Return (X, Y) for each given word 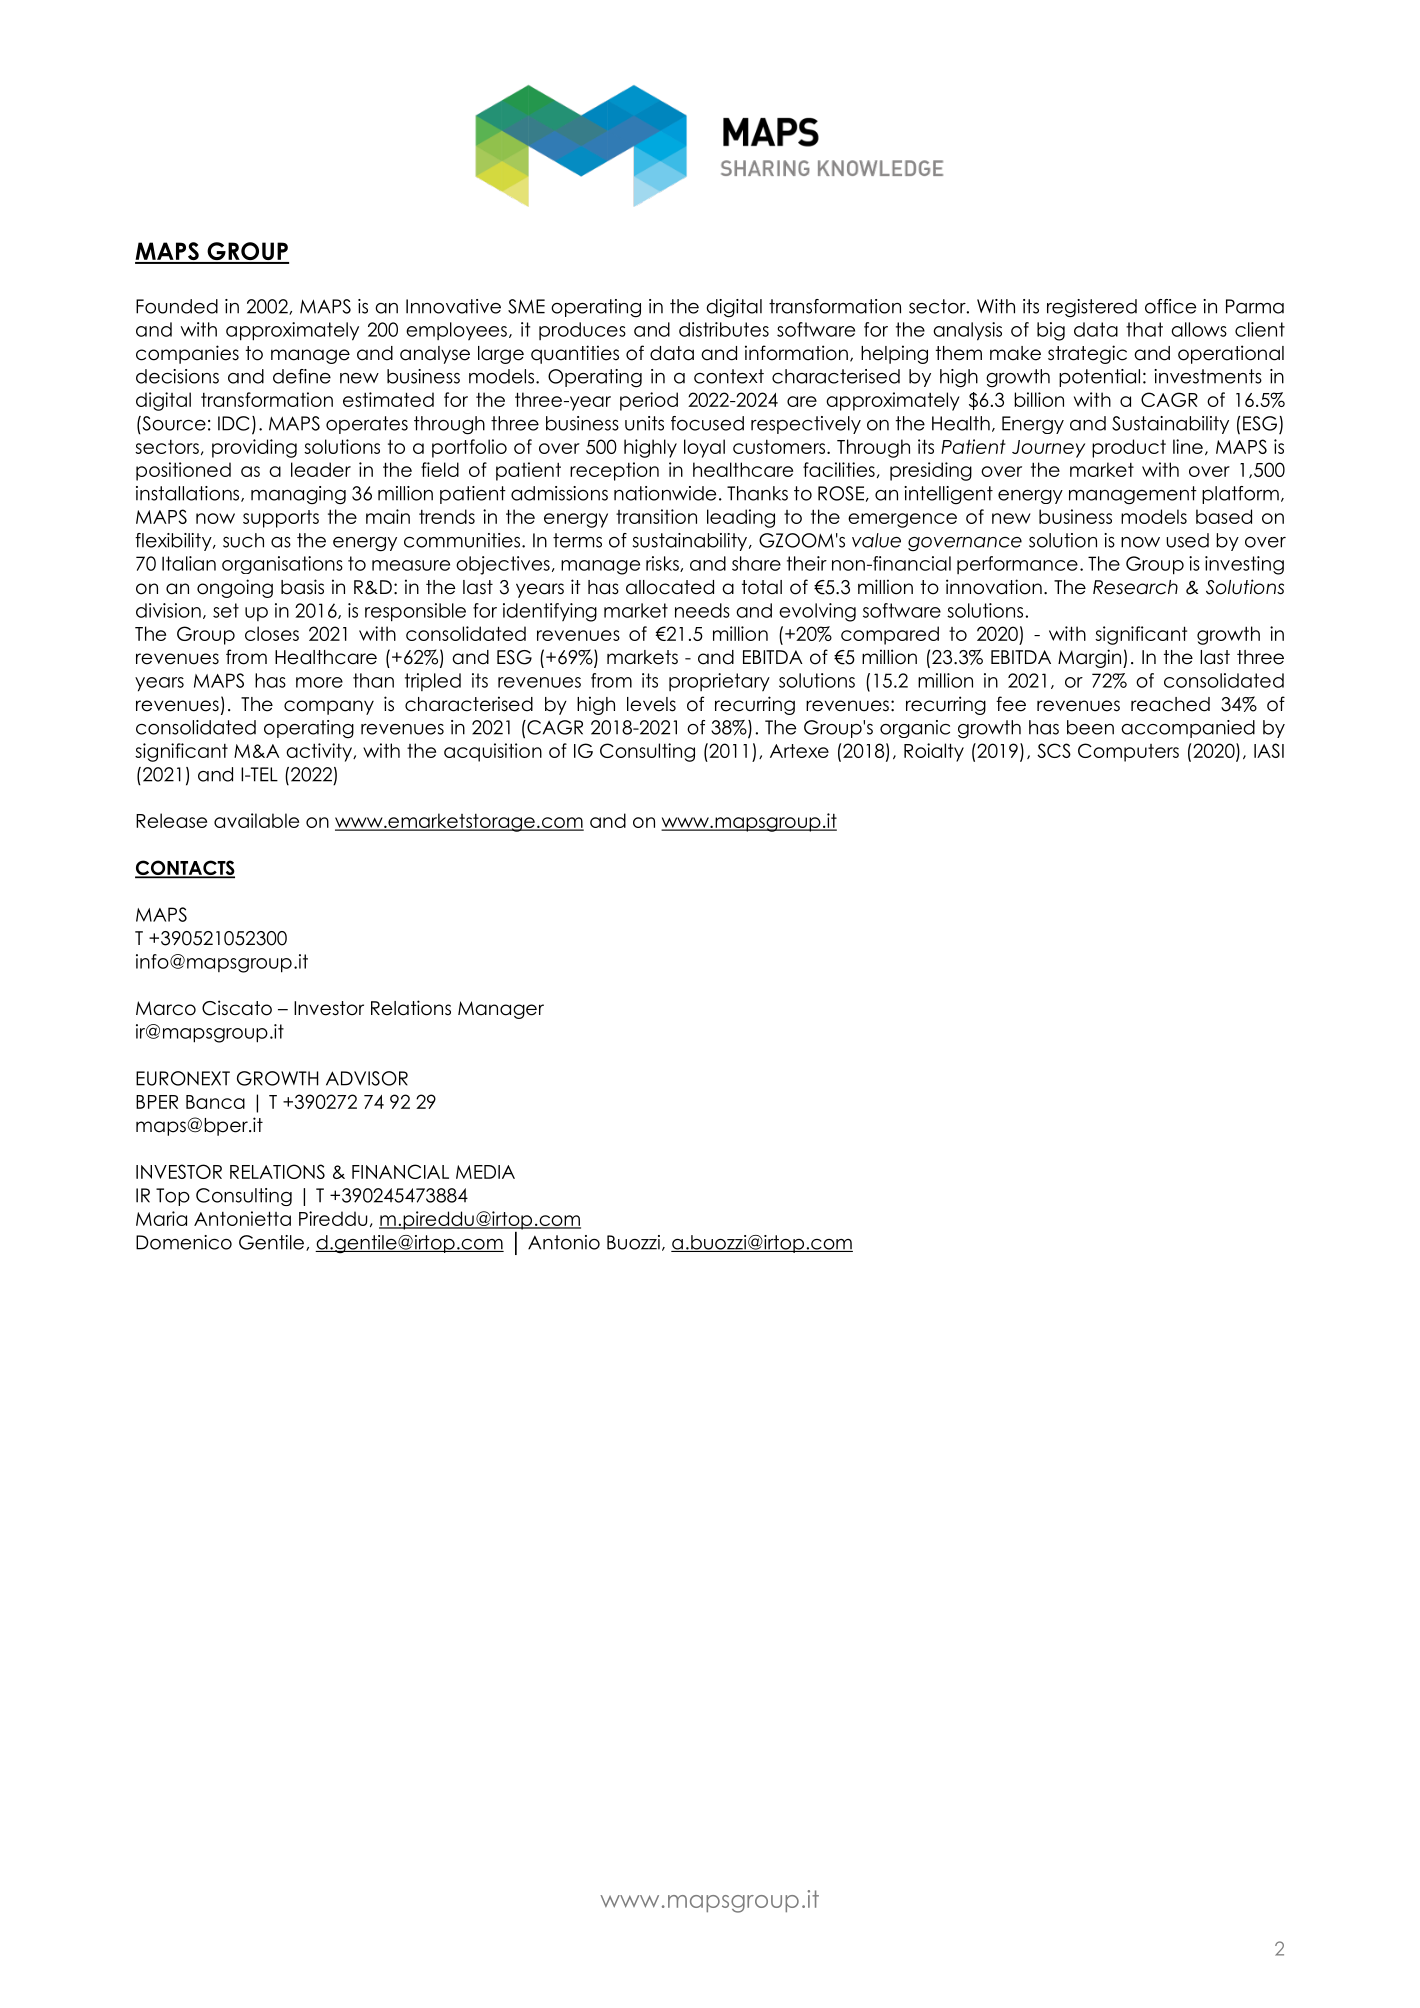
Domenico (184, 1242)
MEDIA (485, 1172)
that (1144, 329)
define (302, 376)
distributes (724, 329)
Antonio (564, 1242)
